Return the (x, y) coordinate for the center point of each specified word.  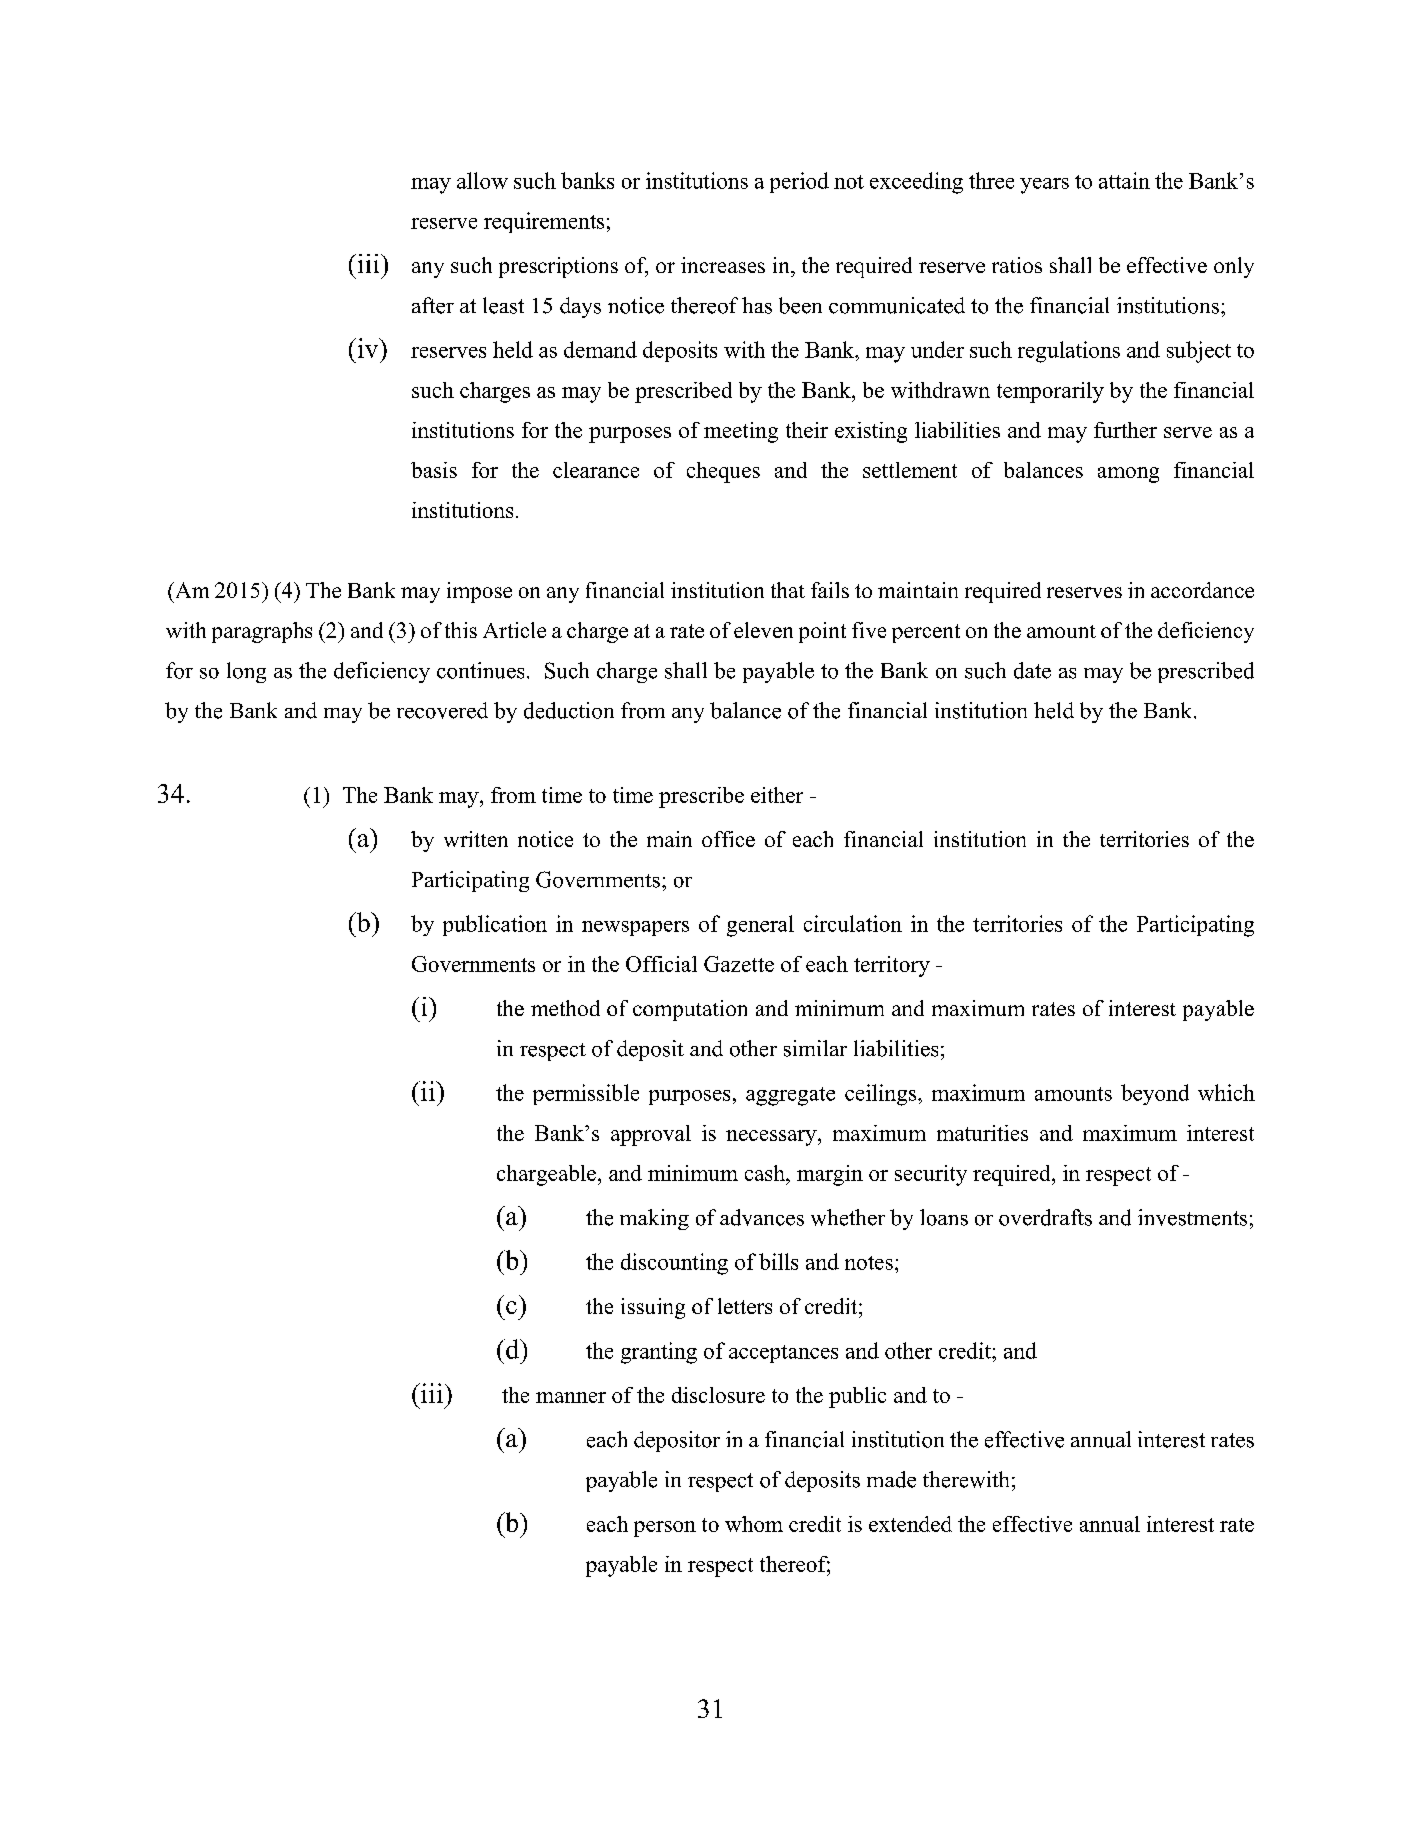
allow (482, 180)
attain (1124, 180)
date (1032, 670)
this (461, 630)
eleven (763, 630)
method (565, 1008)
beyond (1155, 1094)
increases (723, 265)
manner (571, 1397)
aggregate (790, 1096)
